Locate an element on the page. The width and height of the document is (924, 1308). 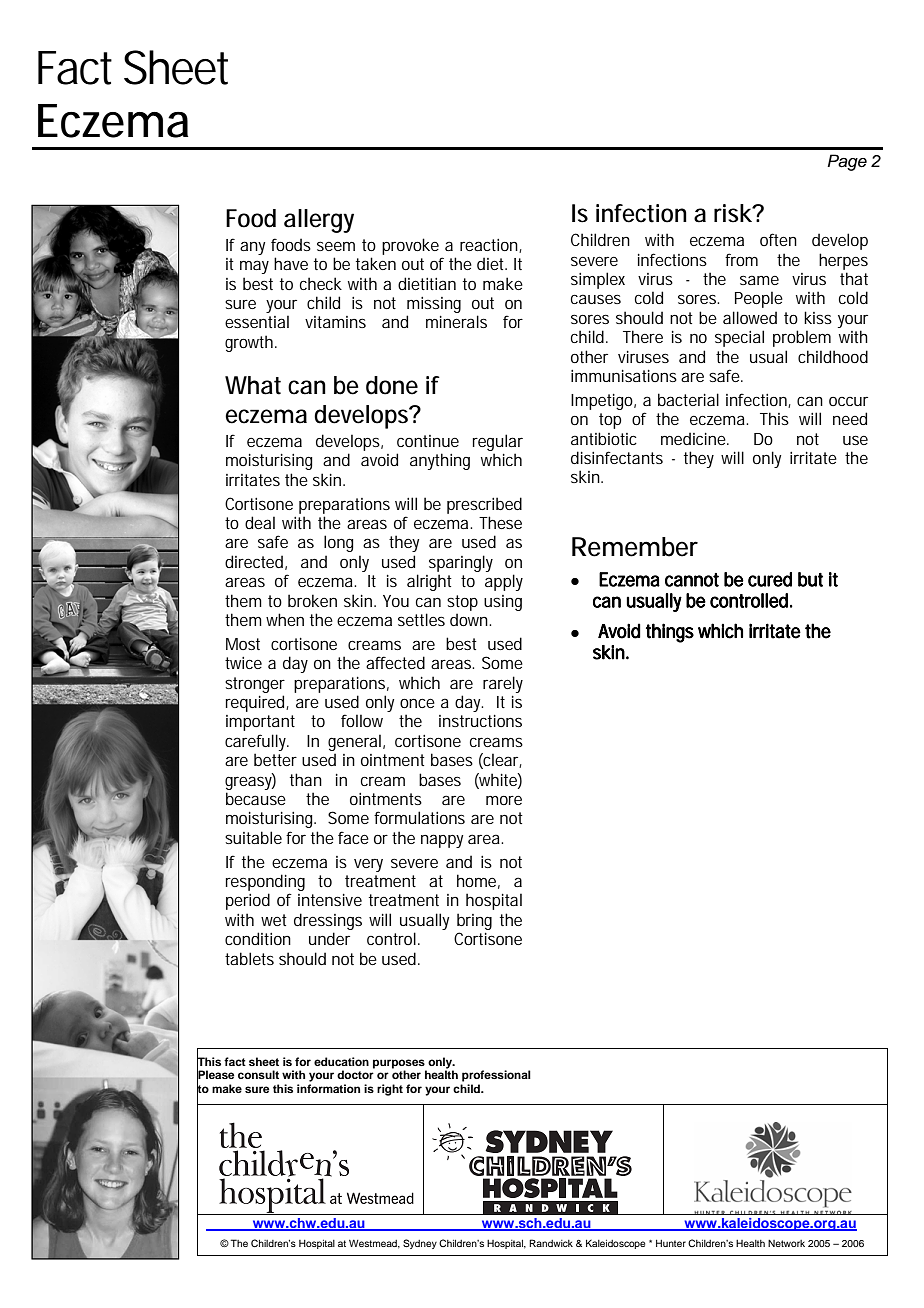
Hunter is located at coordinates (671, 1243).
